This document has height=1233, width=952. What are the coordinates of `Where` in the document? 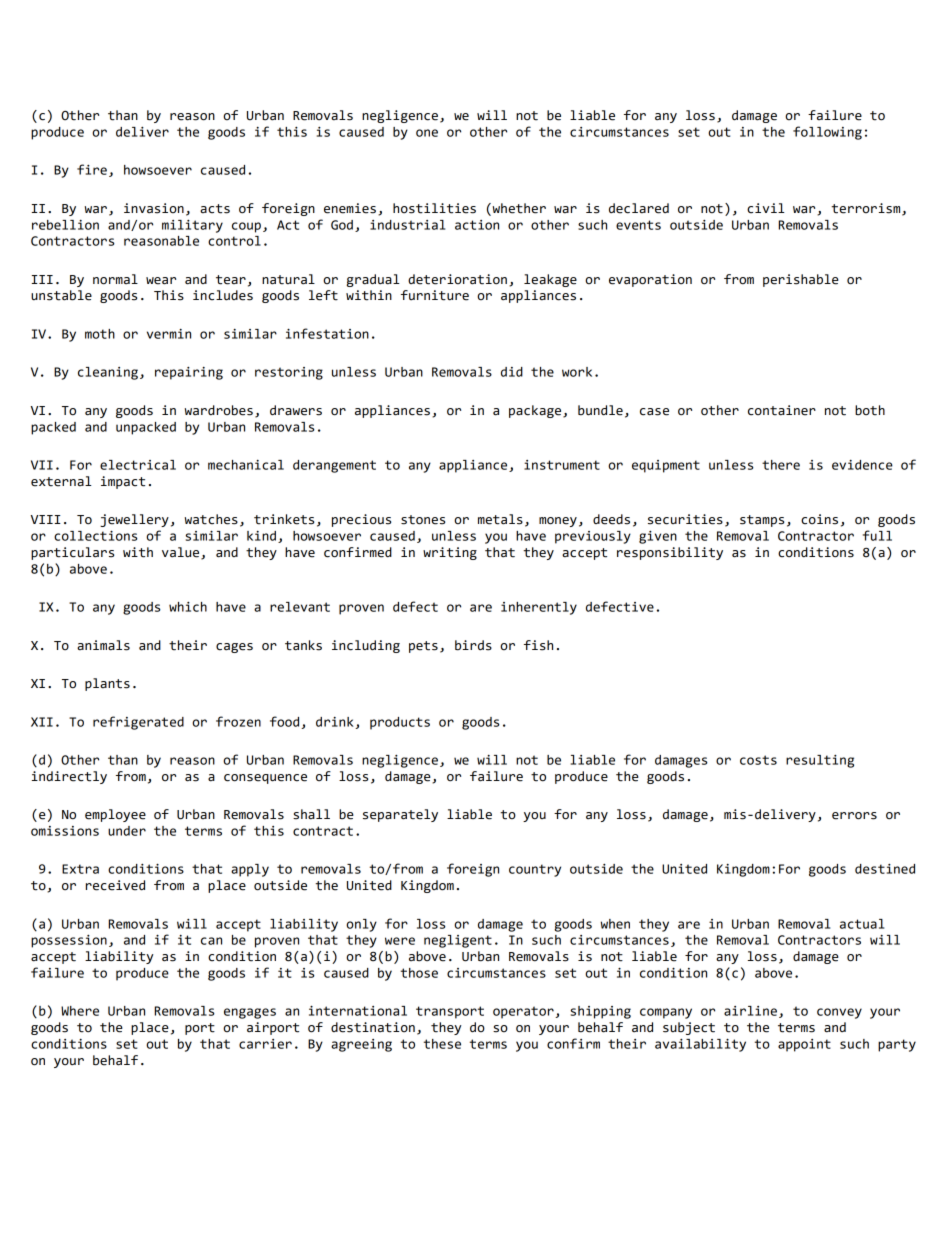 It's located at (80, 1011).
